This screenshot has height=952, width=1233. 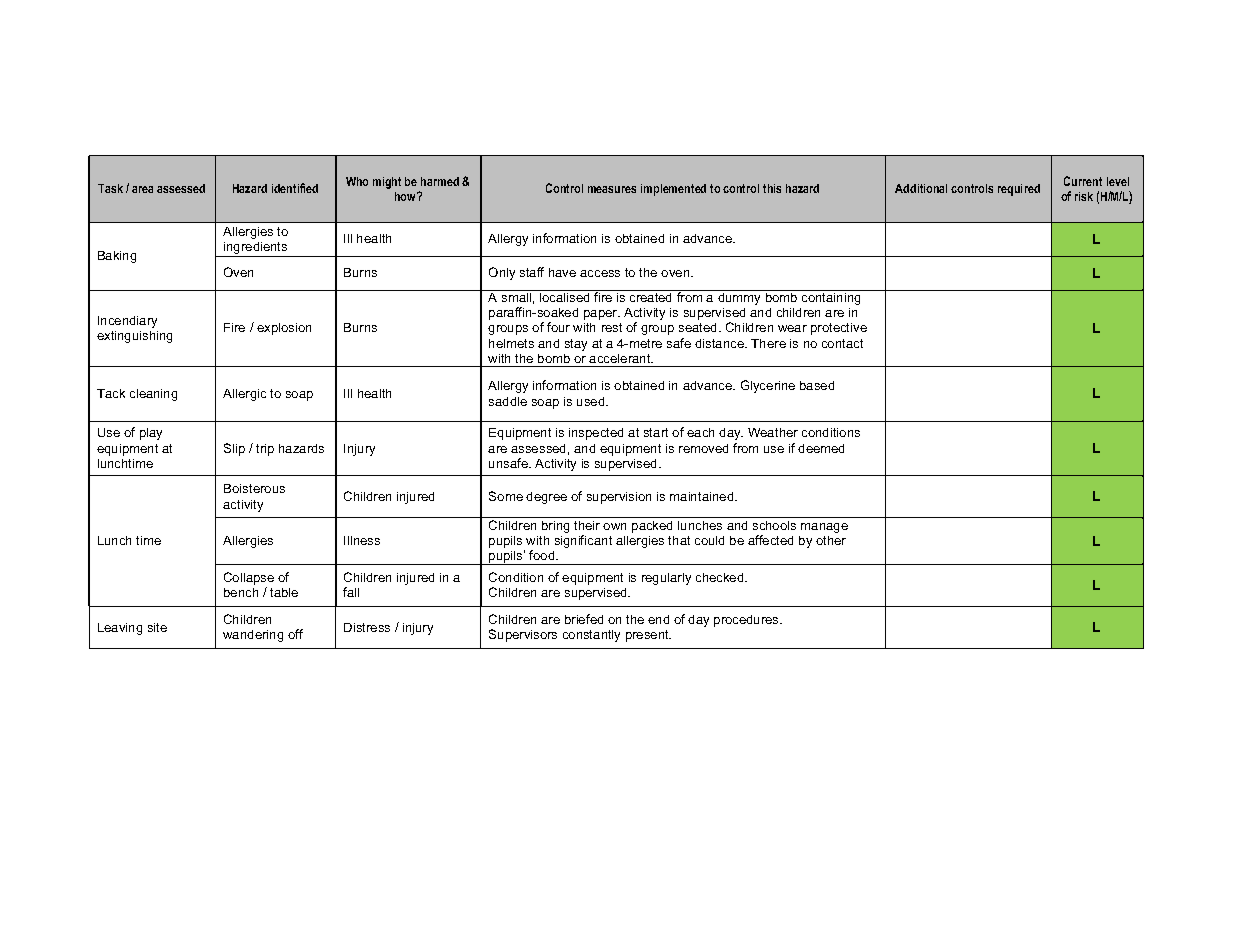 I want to click on created, so click(x=650, y=297).
